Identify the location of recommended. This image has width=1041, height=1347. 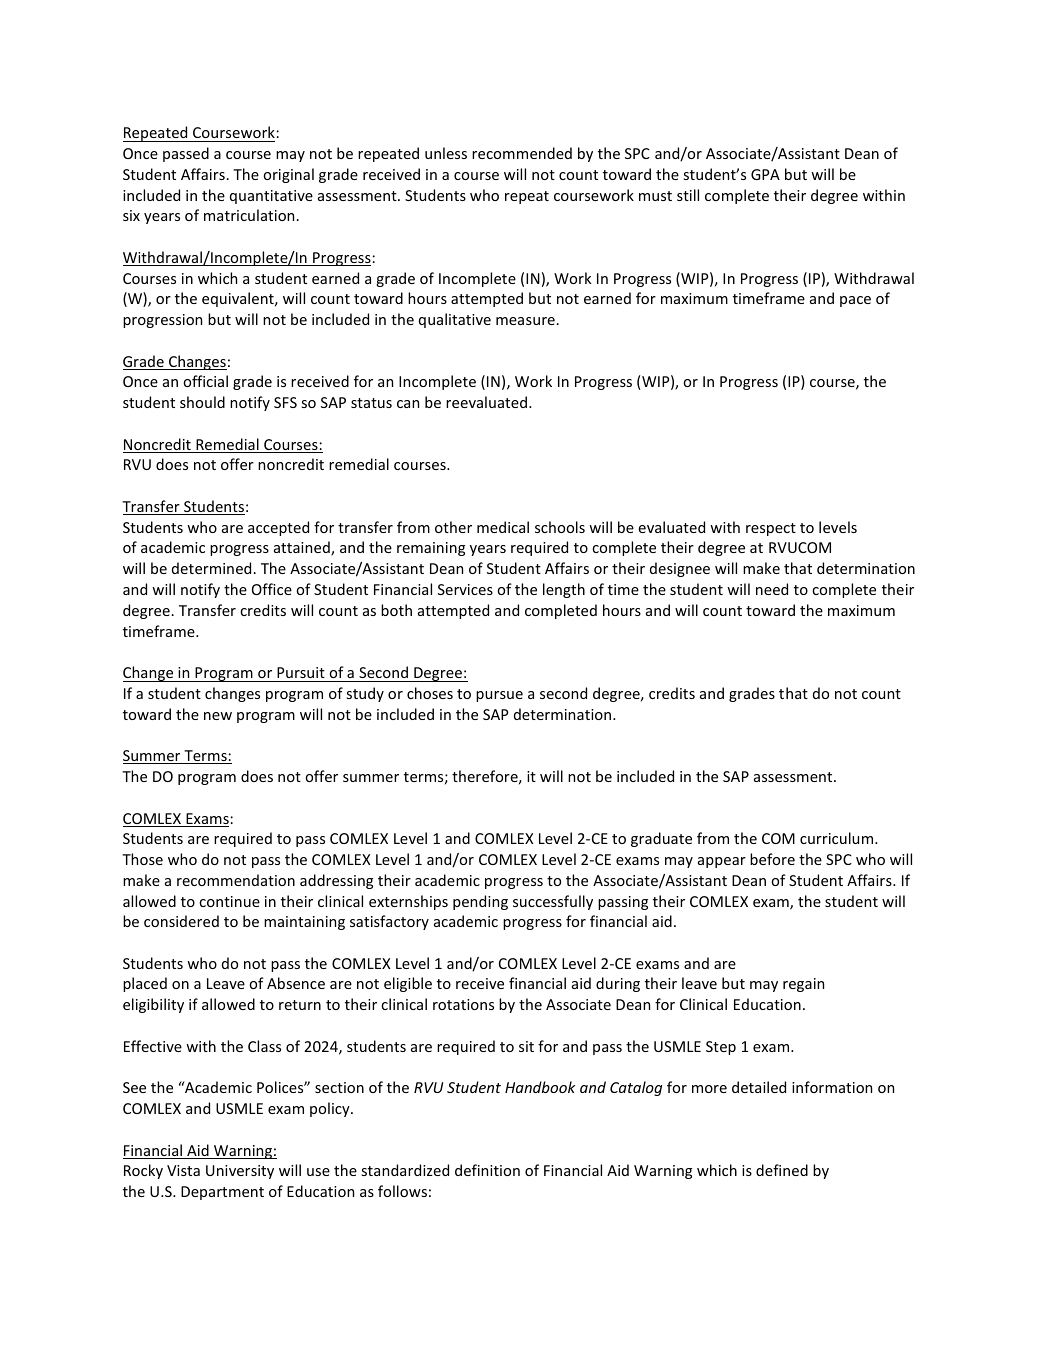
(522, 153).
